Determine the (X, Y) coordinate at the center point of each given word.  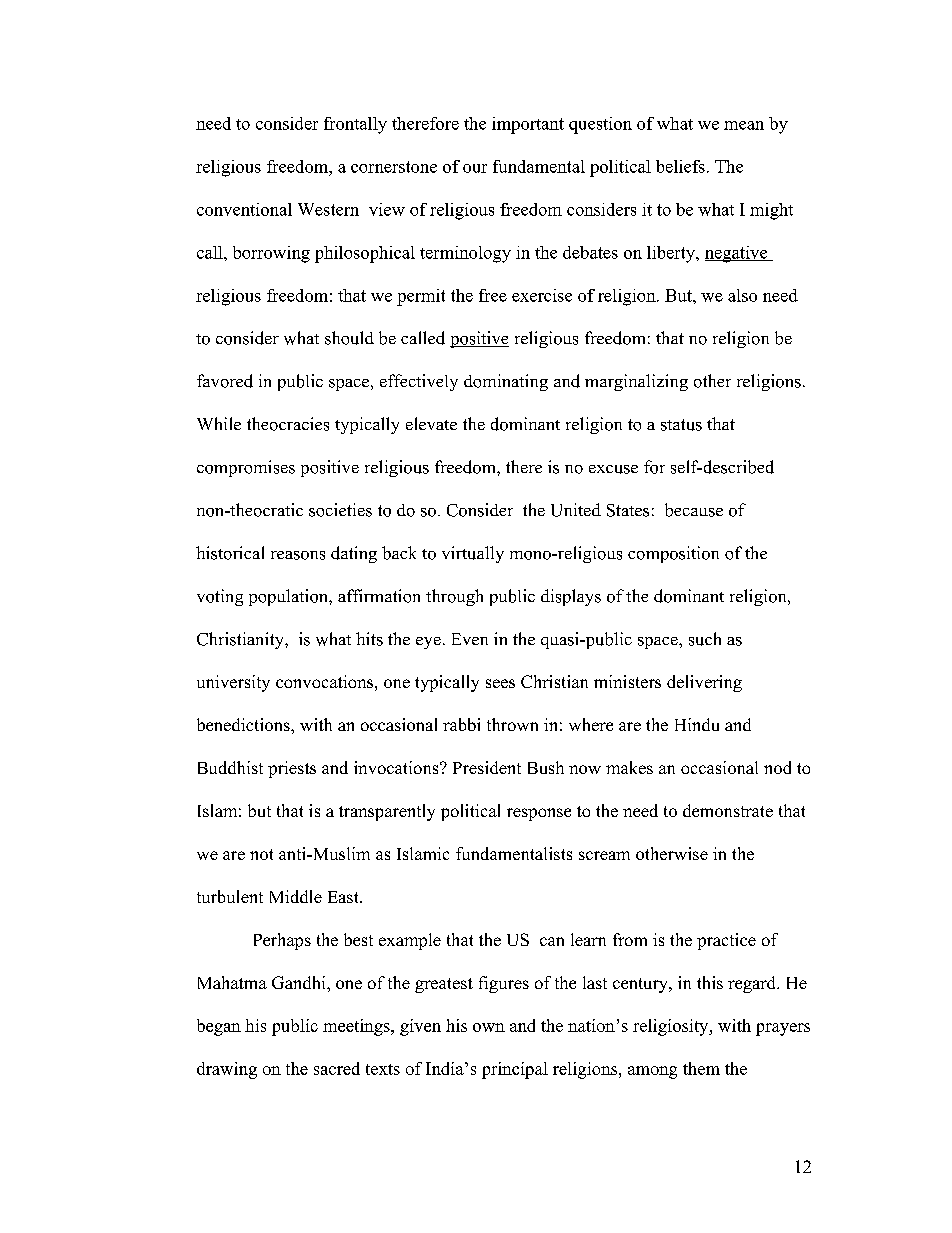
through (454, 597)
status (681, 425)
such (705, 639)
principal (515, 1070)
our (475, 168)
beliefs (680, 166)
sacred (337, 1068)
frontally (355, 125)
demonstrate (728, 810)
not (261, 854)
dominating (506, 382)
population (289, 597)
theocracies (288, 424)
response (539, 814)
